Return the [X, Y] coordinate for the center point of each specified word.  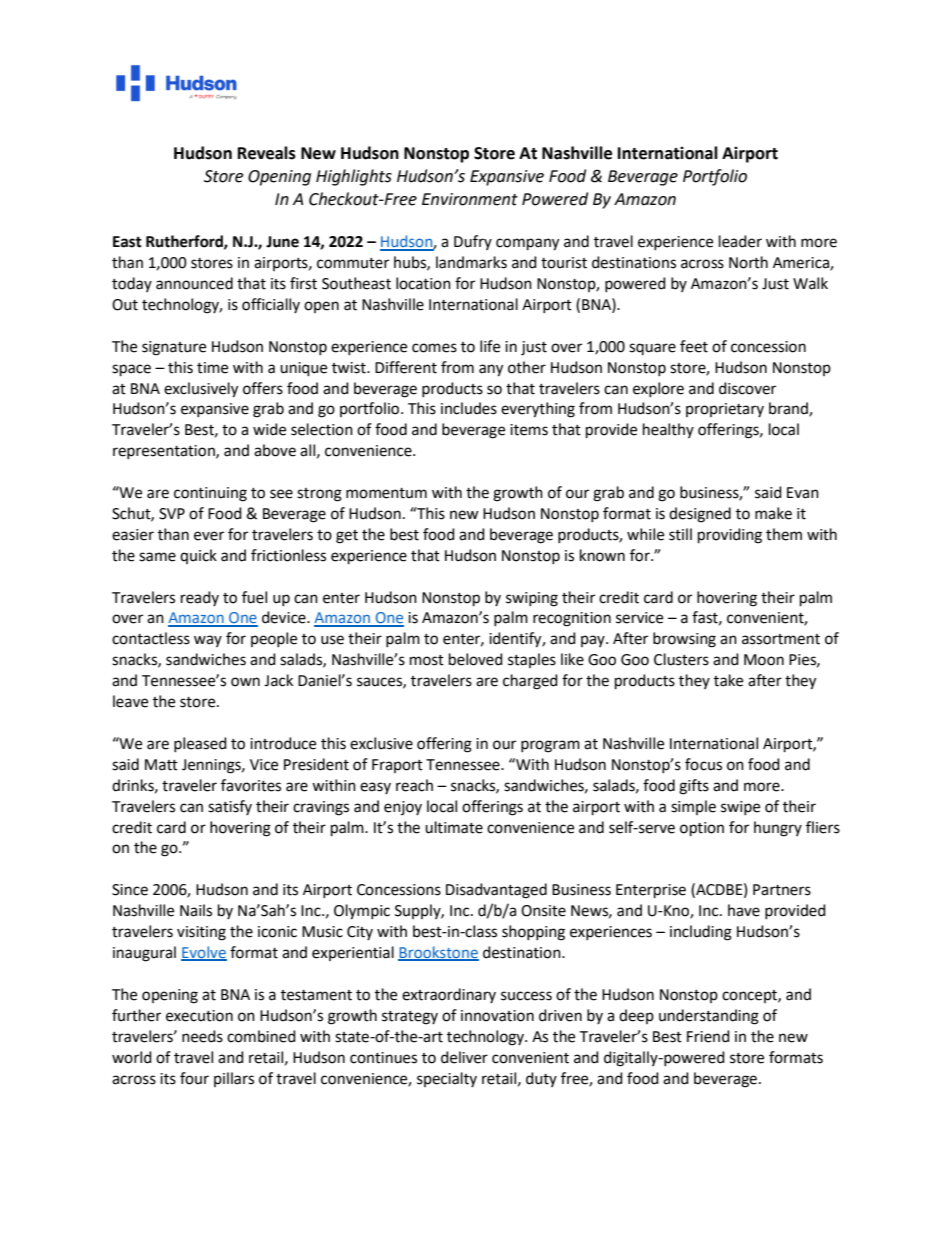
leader [740, 241]
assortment [781, 639]
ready [200, 598]
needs [202, 1036]
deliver [464, 1057]
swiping [532, 599]
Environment [470, 199]
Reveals [267, 153]
